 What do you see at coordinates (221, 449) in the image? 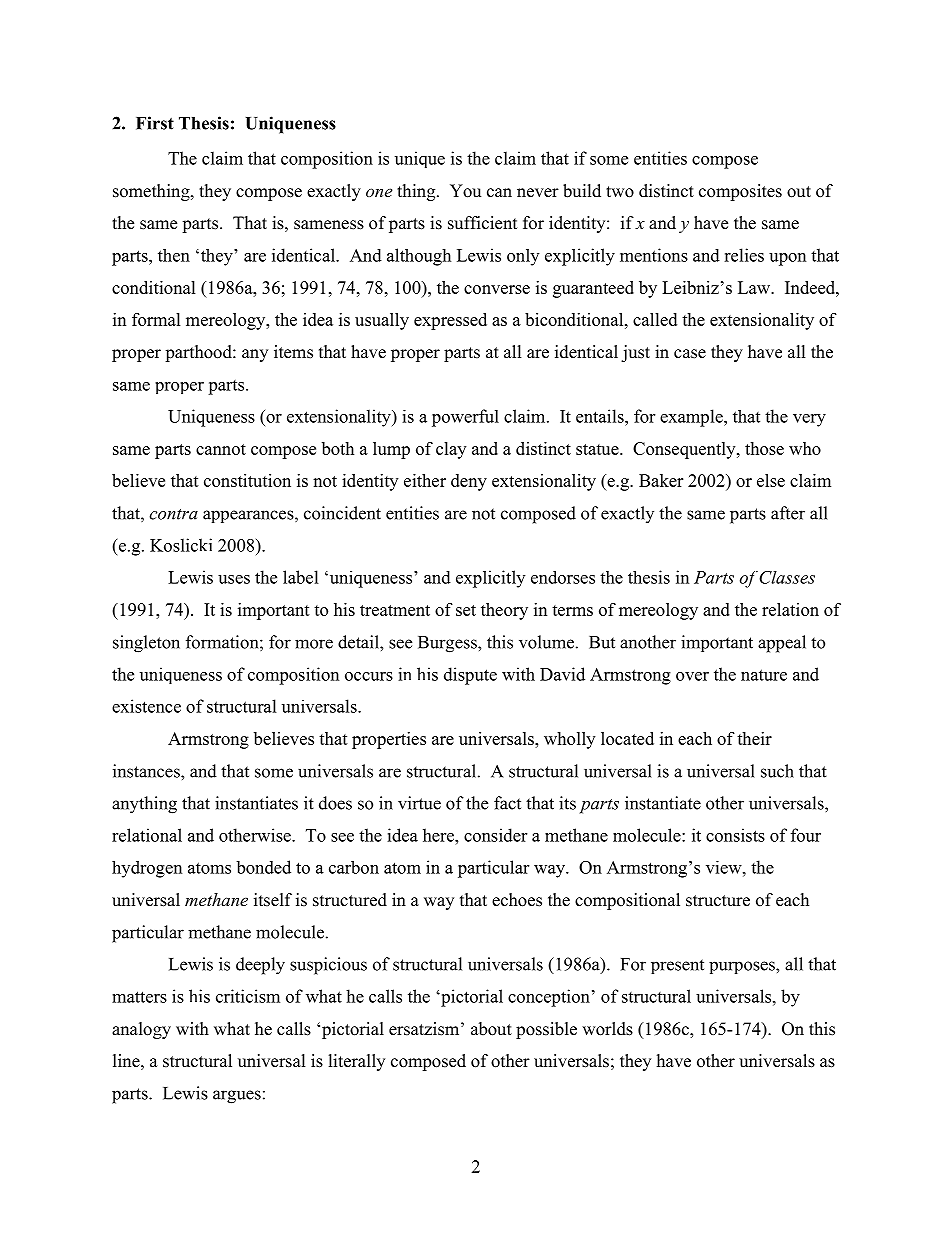
I see `cannot` at bounding box center [221, 449].
